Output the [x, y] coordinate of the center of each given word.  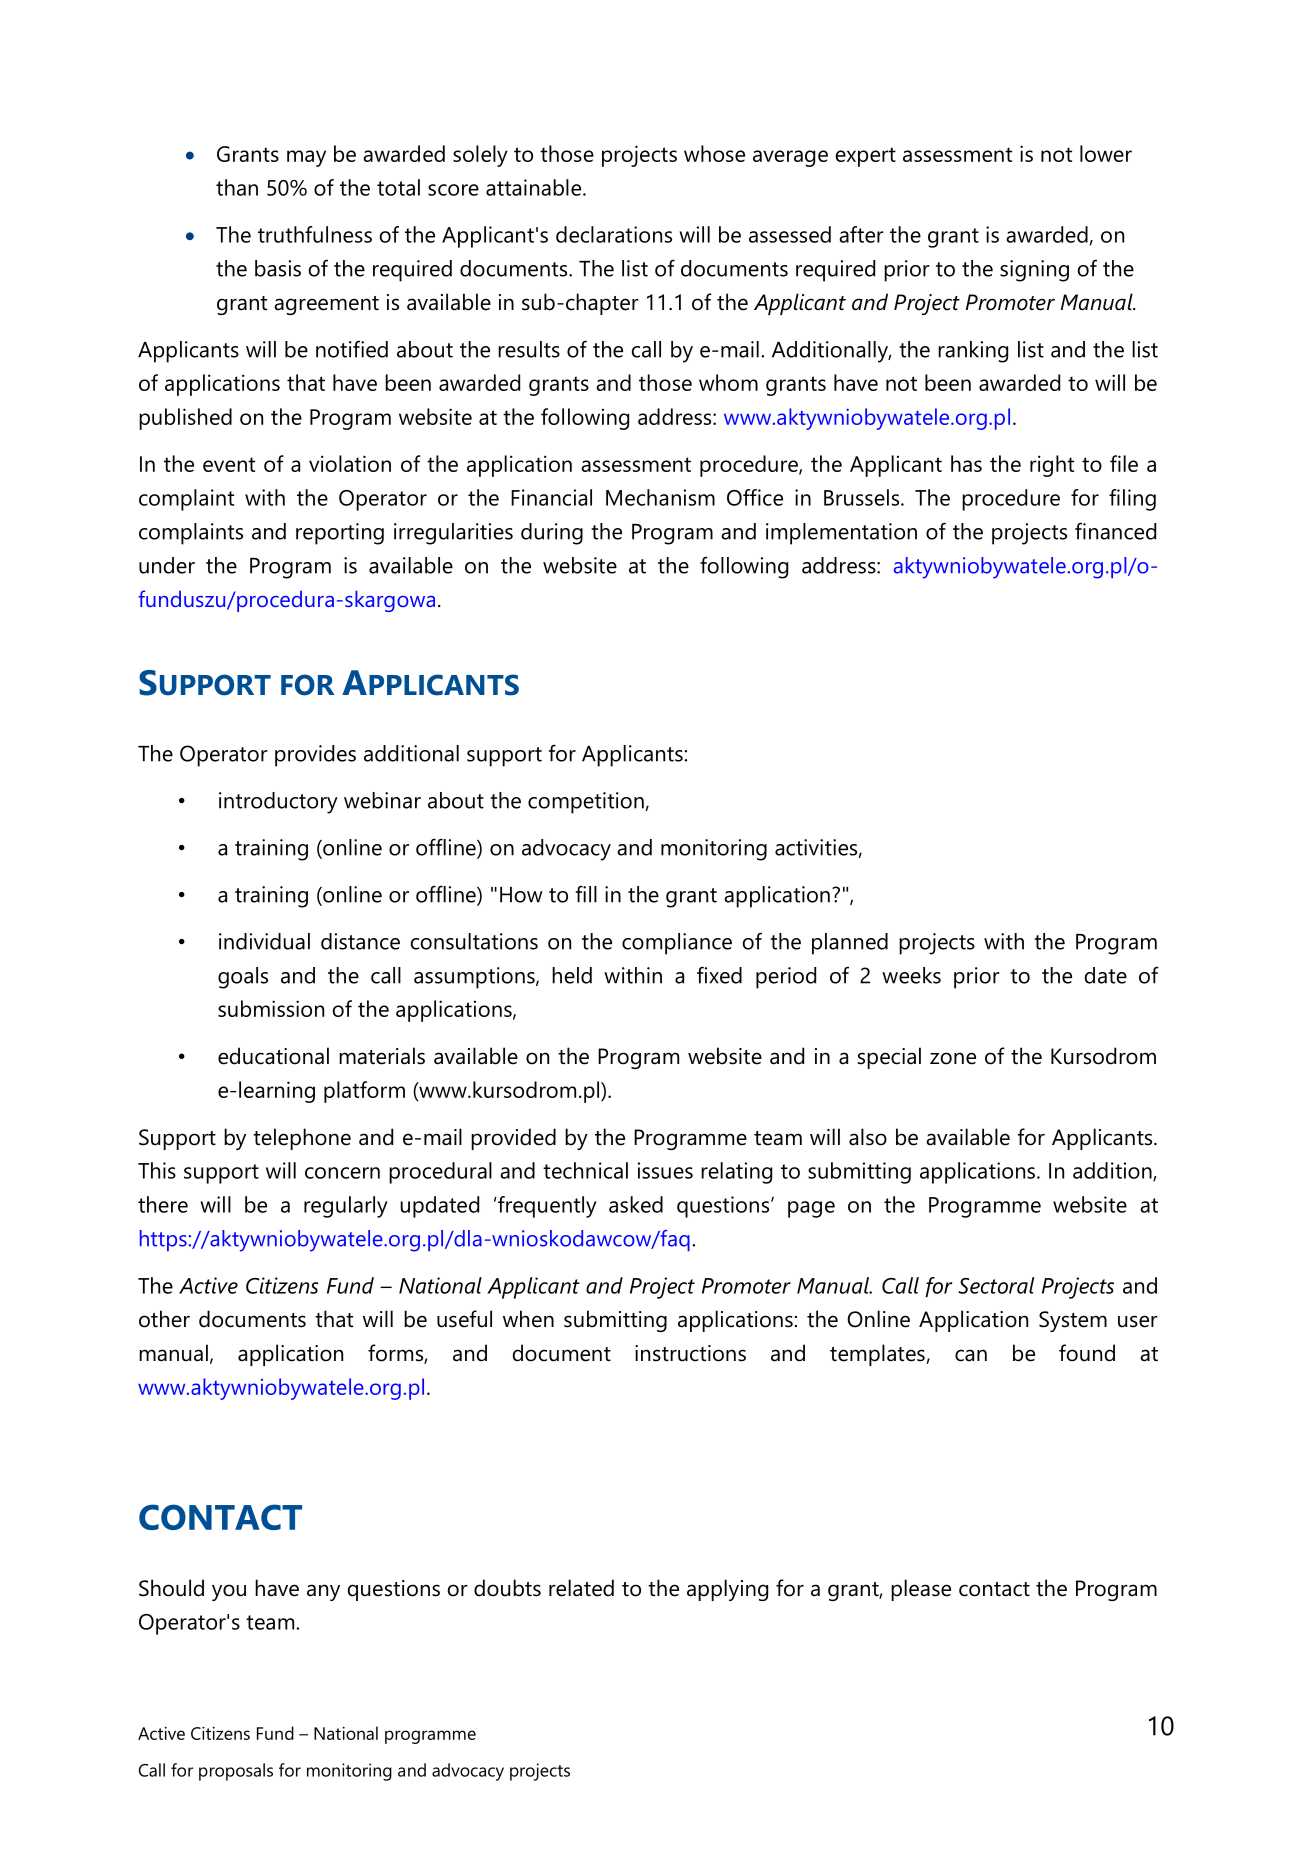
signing [1034, 271]
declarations [614, 234]
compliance [677, 944]
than [237, 187]
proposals [236, 1772]
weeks [911, 975]
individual [264, 941]
